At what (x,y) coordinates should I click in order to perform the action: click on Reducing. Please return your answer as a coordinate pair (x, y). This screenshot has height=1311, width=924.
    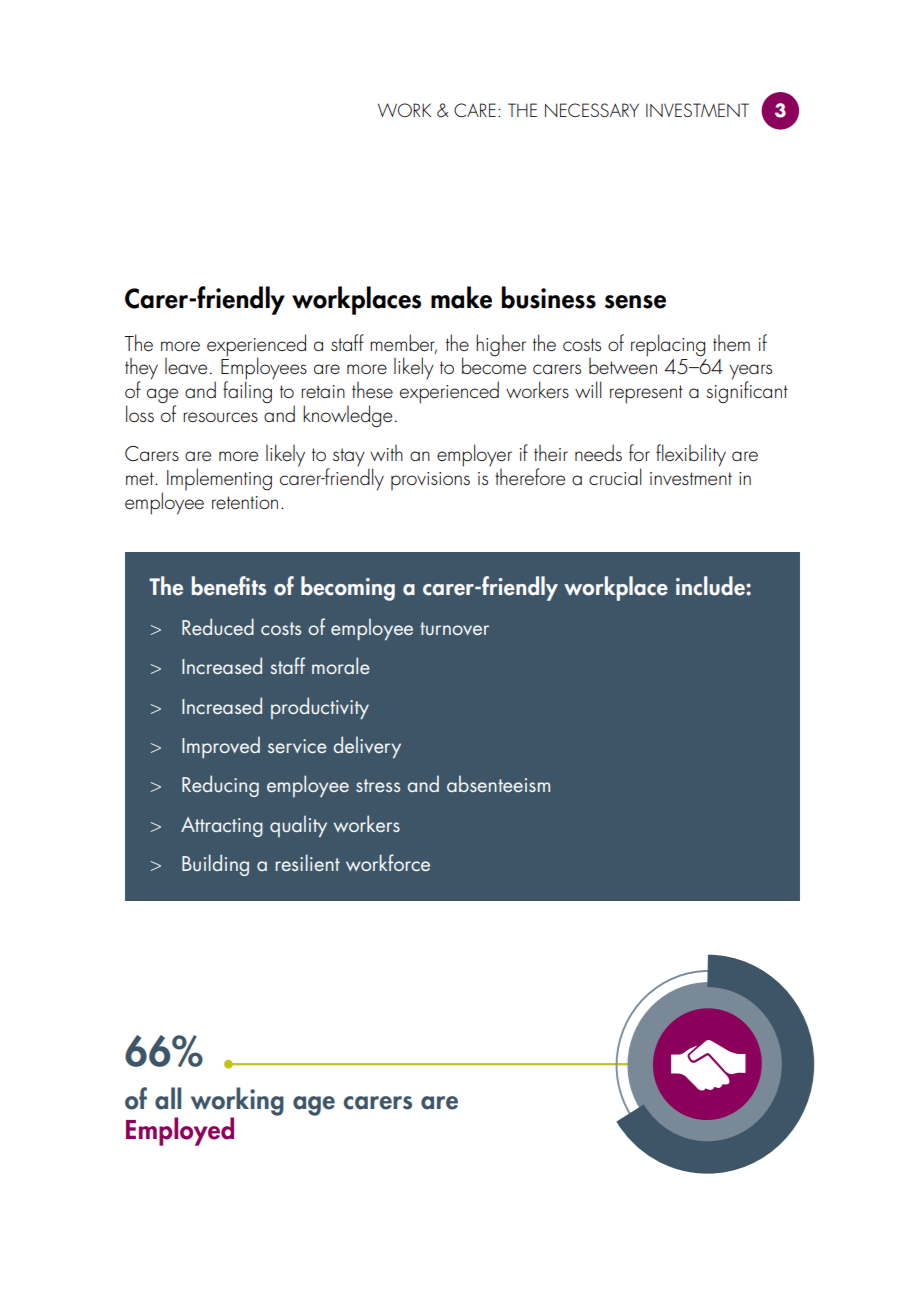
    Looking at the image, I should click on (220, 786).
